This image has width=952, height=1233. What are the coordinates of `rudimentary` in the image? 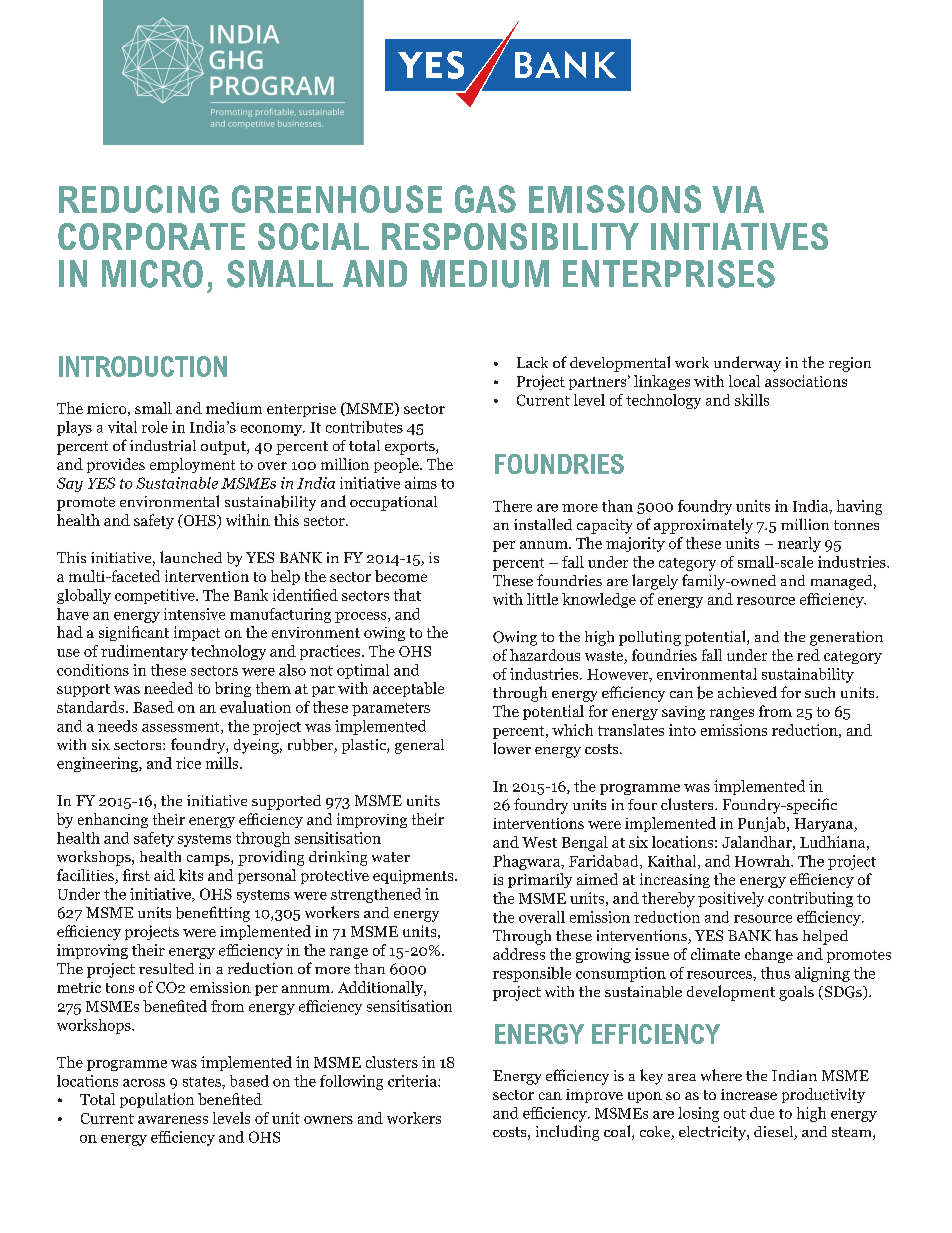 It's located at (144, 652).
